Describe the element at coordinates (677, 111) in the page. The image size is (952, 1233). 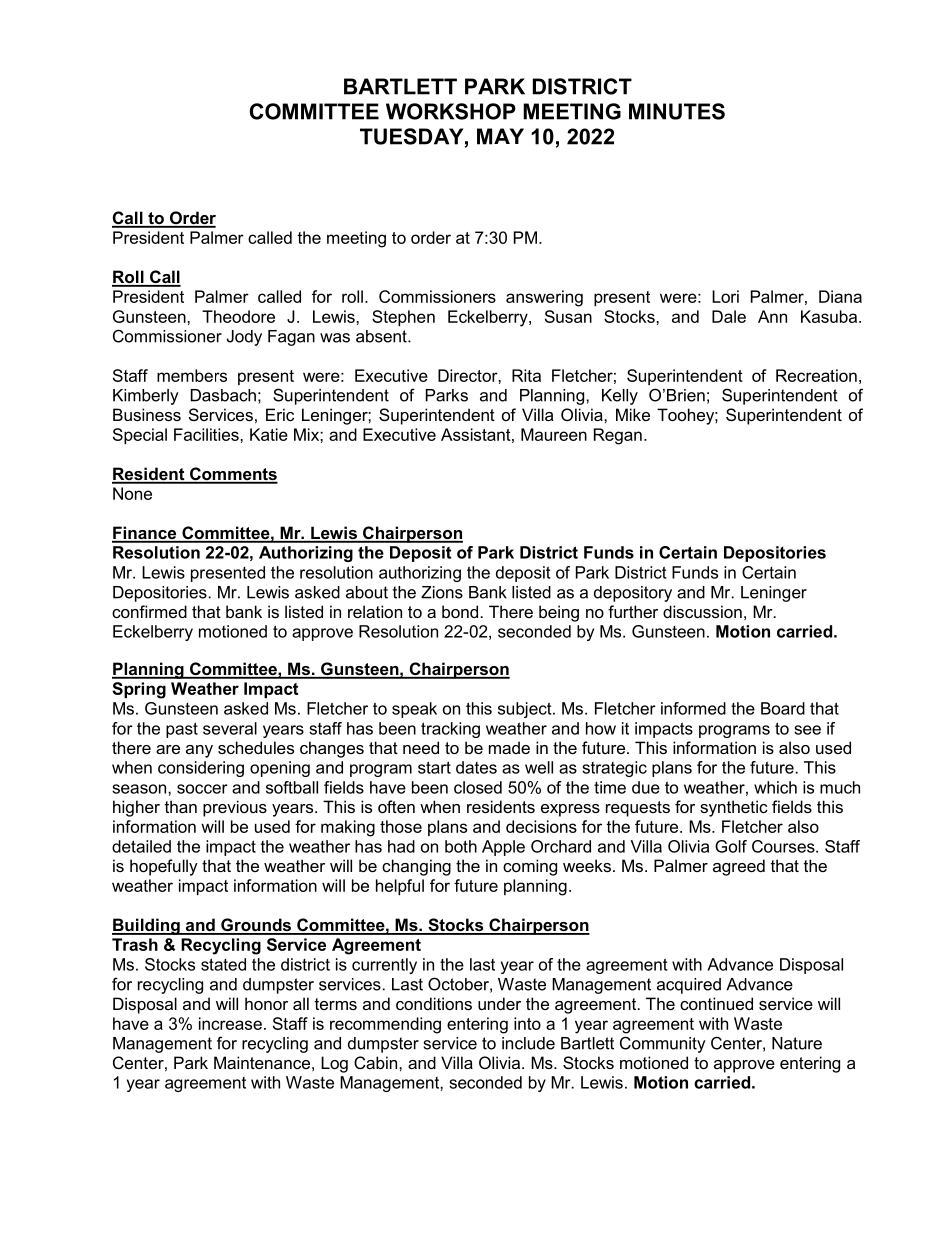
I see `MINUTES` at that location.
